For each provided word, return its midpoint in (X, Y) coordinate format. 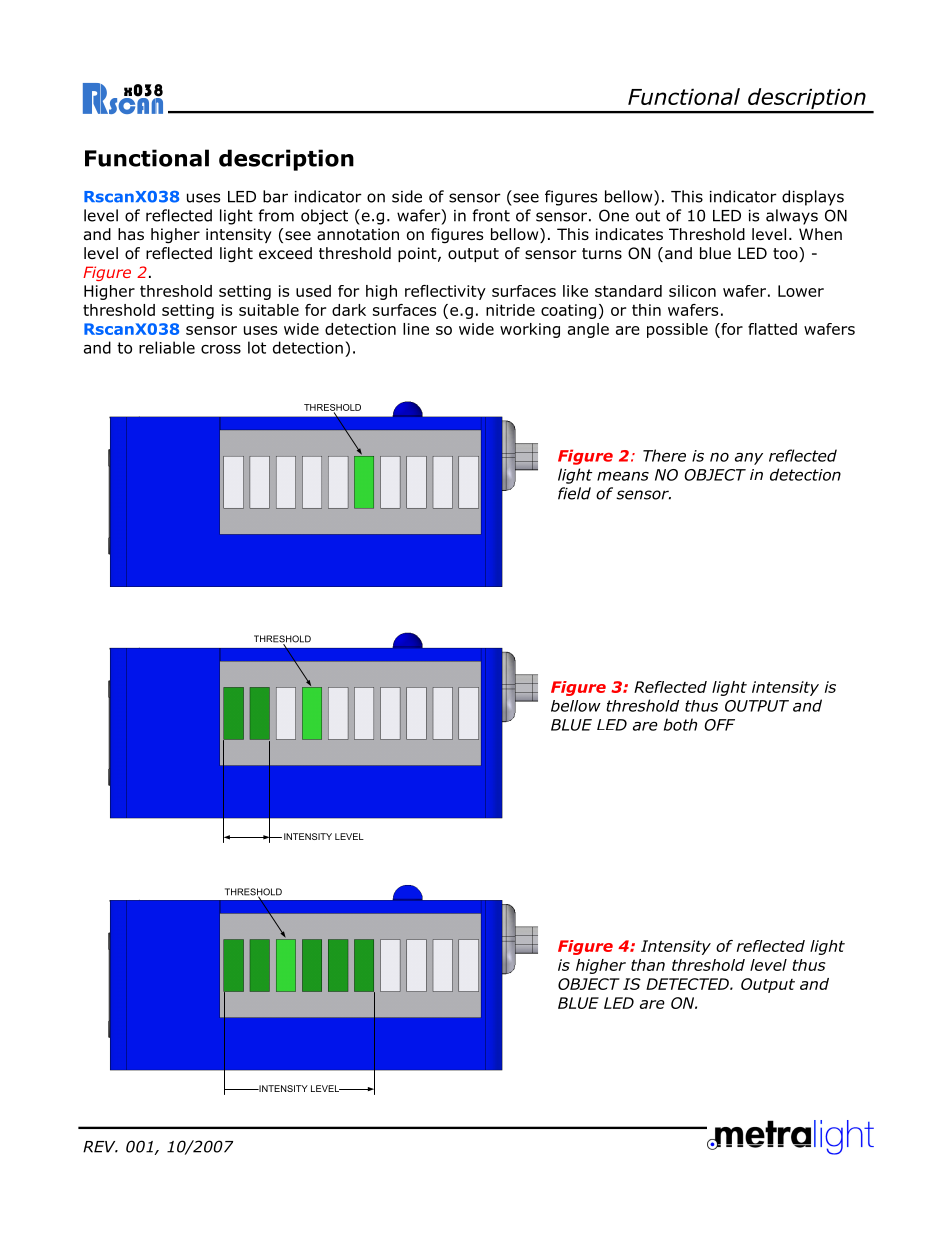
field (574, 493)
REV (100, 1147)
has (131, 234)
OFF (719, 725)
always (792, 217)
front (491, 215)
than (648, 965)
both (680, 724)
